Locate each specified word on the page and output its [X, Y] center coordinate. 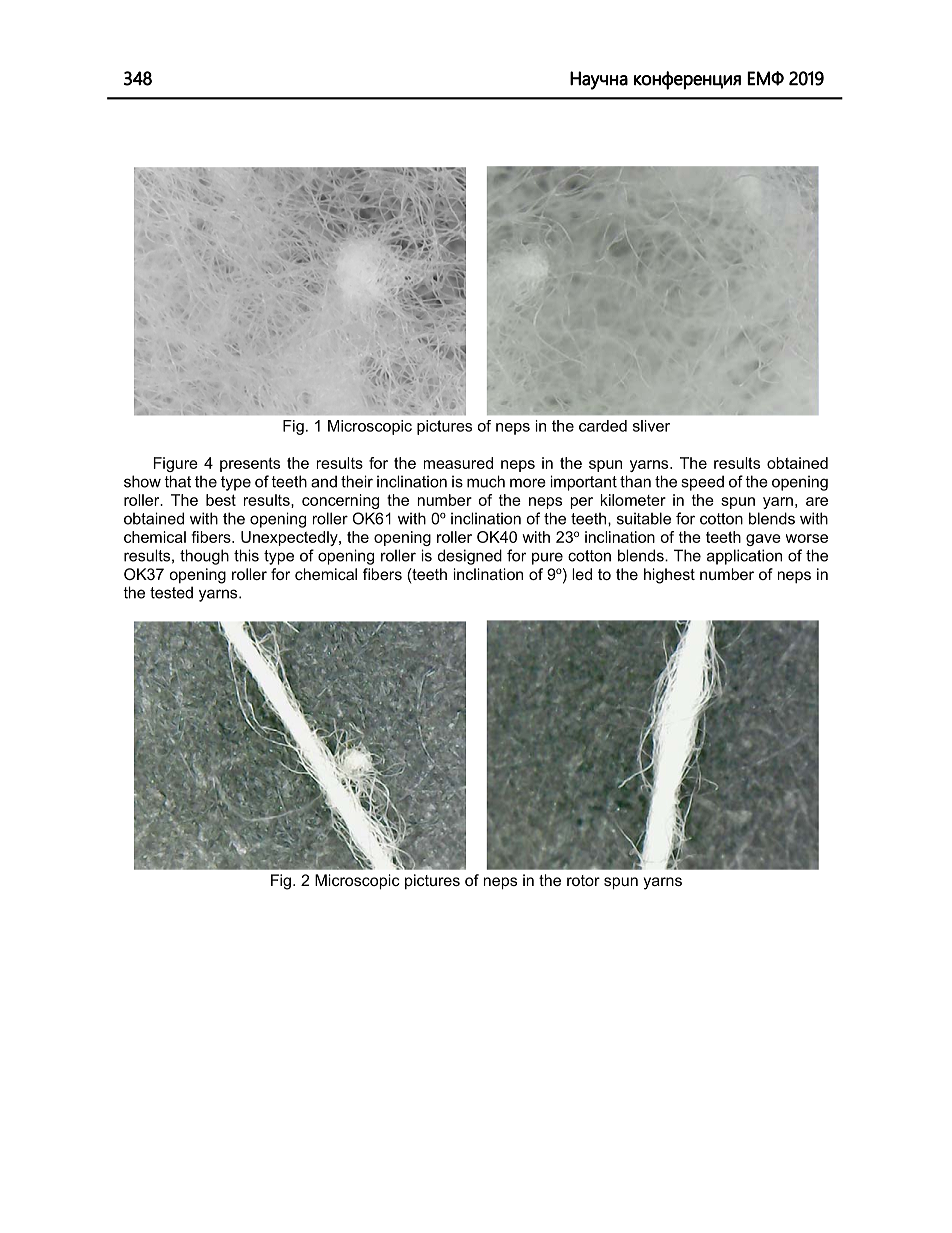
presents [250, 464]
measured [458, 463]
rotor [583, 880]
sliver [651, 426]
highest [669, 576]
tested [171, 592]
